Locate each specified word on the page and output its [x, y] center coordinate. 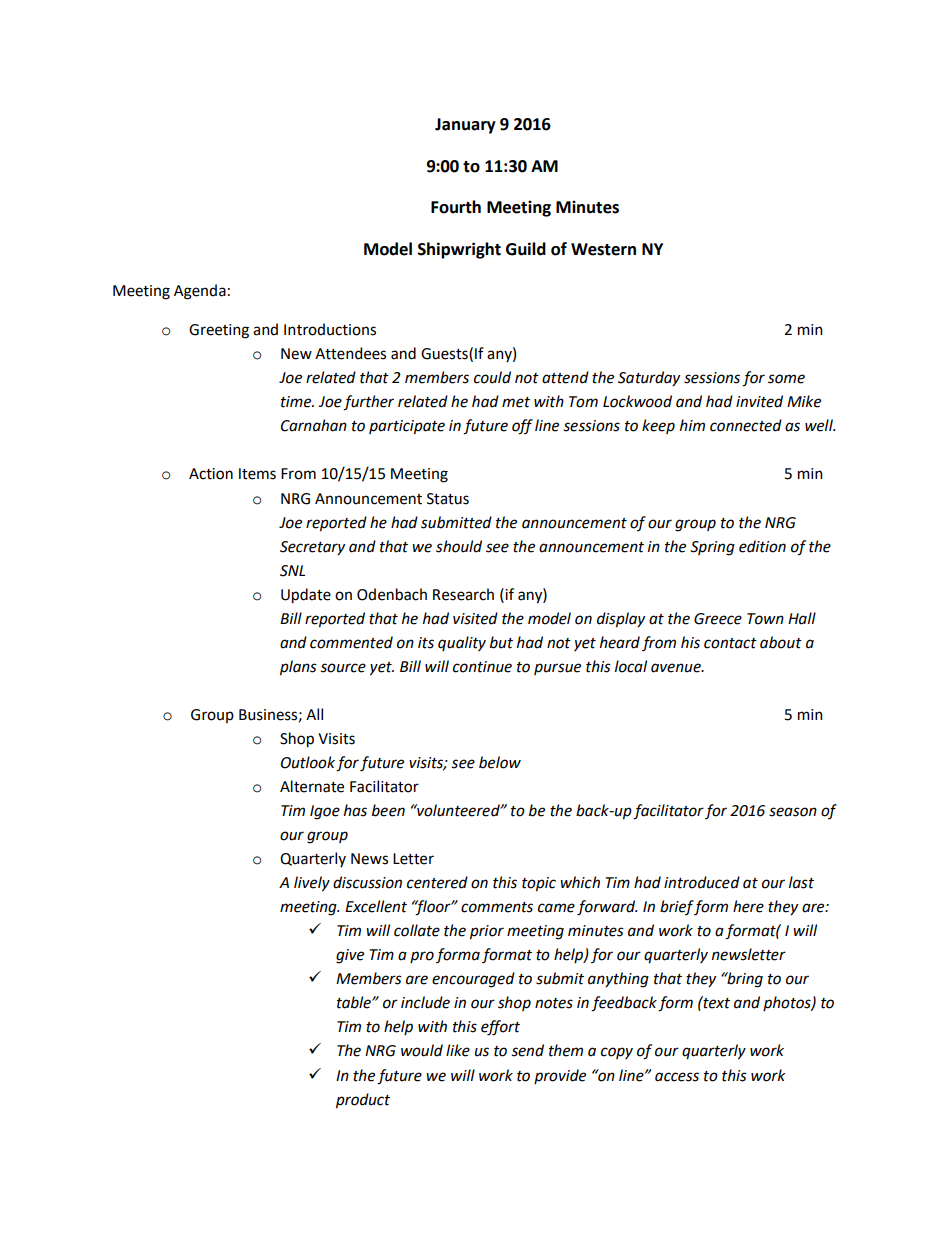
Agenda [200, 292]
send [527, 1050]
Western [603, 249]
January [465, 126]
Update [306, 596]
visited [475, 618]
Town [765, 619]
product [363, 1101]
